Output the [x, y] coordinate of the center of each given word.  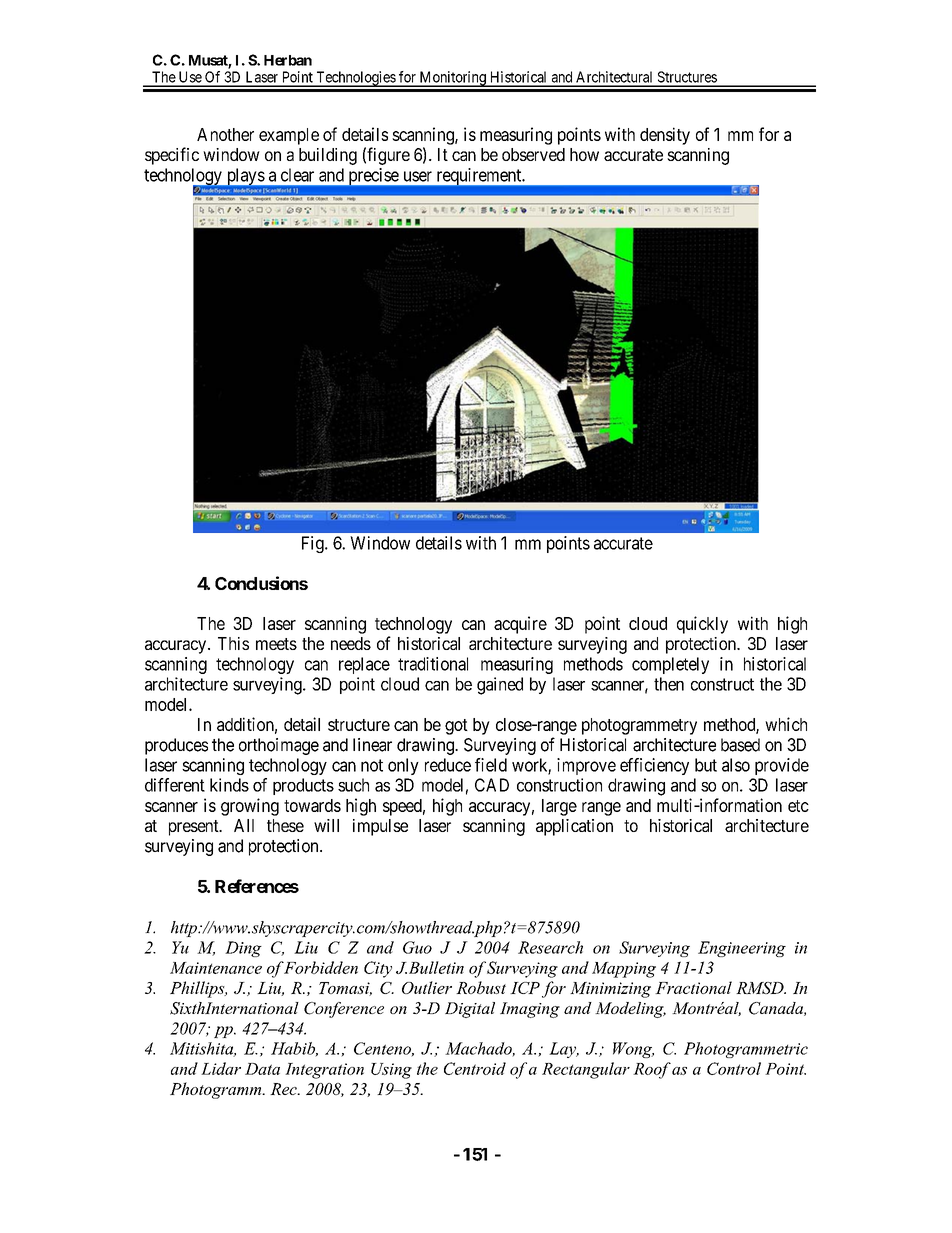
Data [262, 1069]
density [665, 136]
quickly [702, 625]
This [233, 643]
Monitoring [452, 79]
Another [225, 134]
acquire [520, 625]
